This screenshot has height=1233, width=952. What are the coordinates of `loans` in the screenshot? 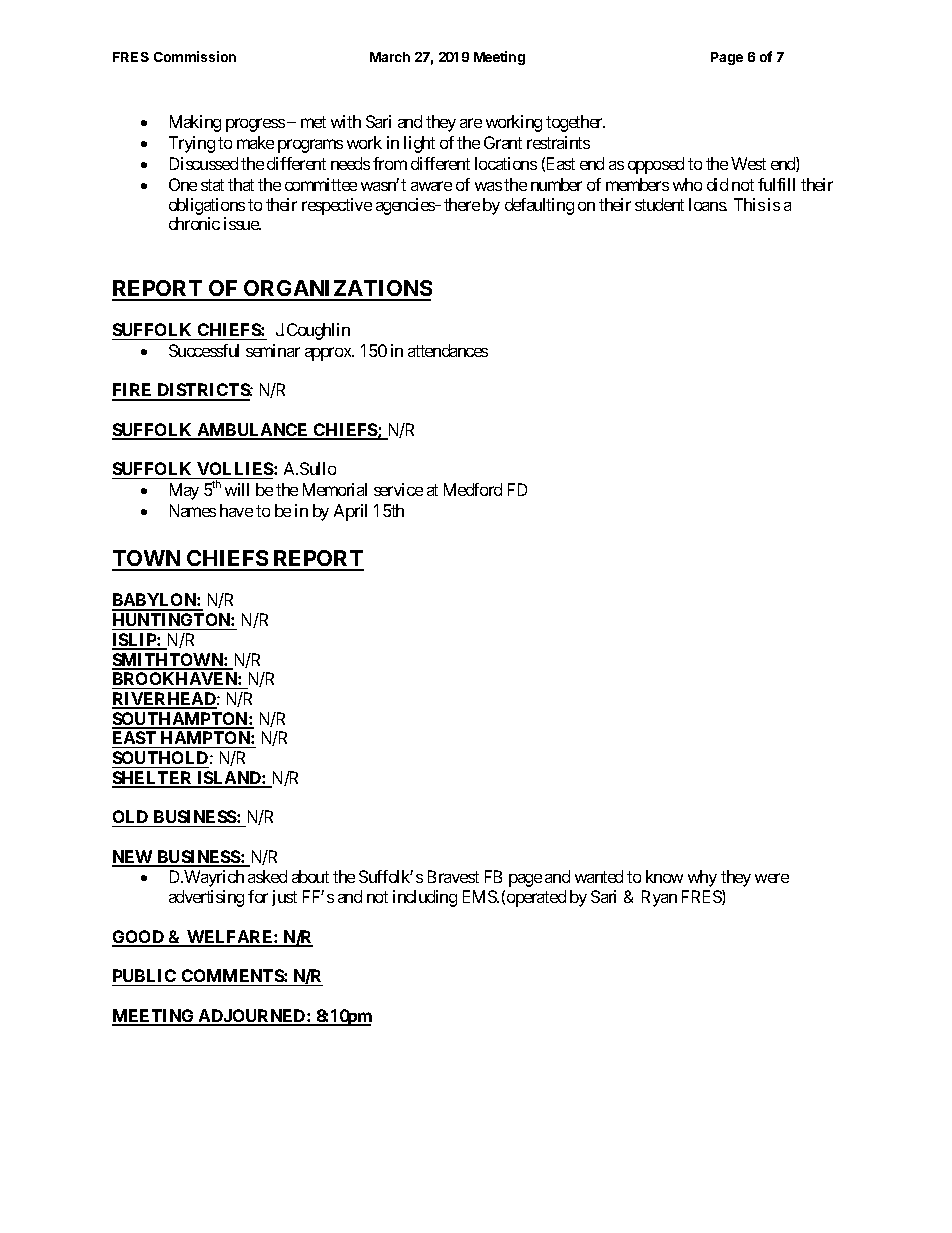 It's located at (708, 204).
